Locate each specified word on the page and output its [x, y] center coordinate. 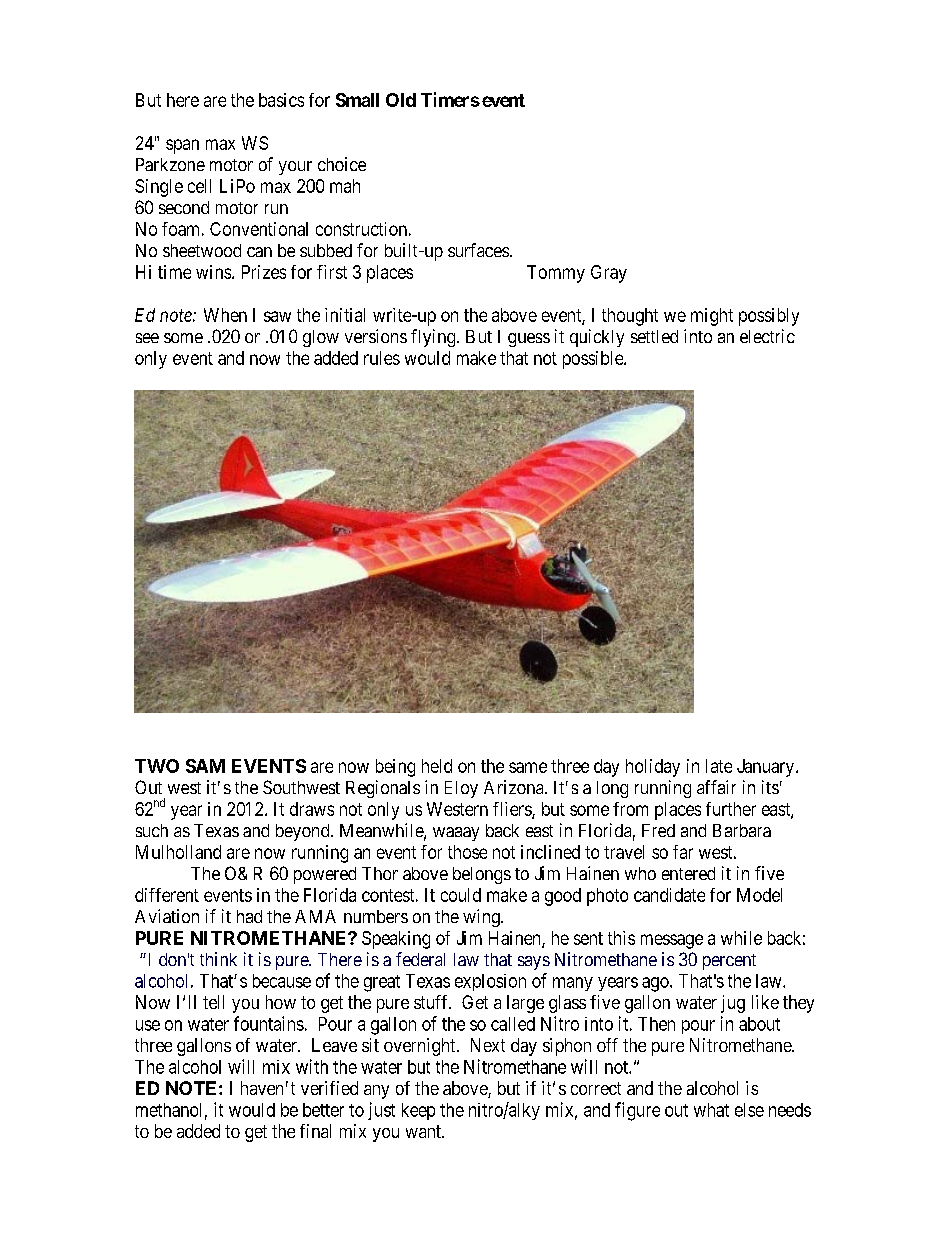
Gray [609, 274]
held [437, 766]
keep [418, 1111]
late [719, 766]
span [182, 146]
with [312, 1066]
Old [401, 100]
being [395, 768]
